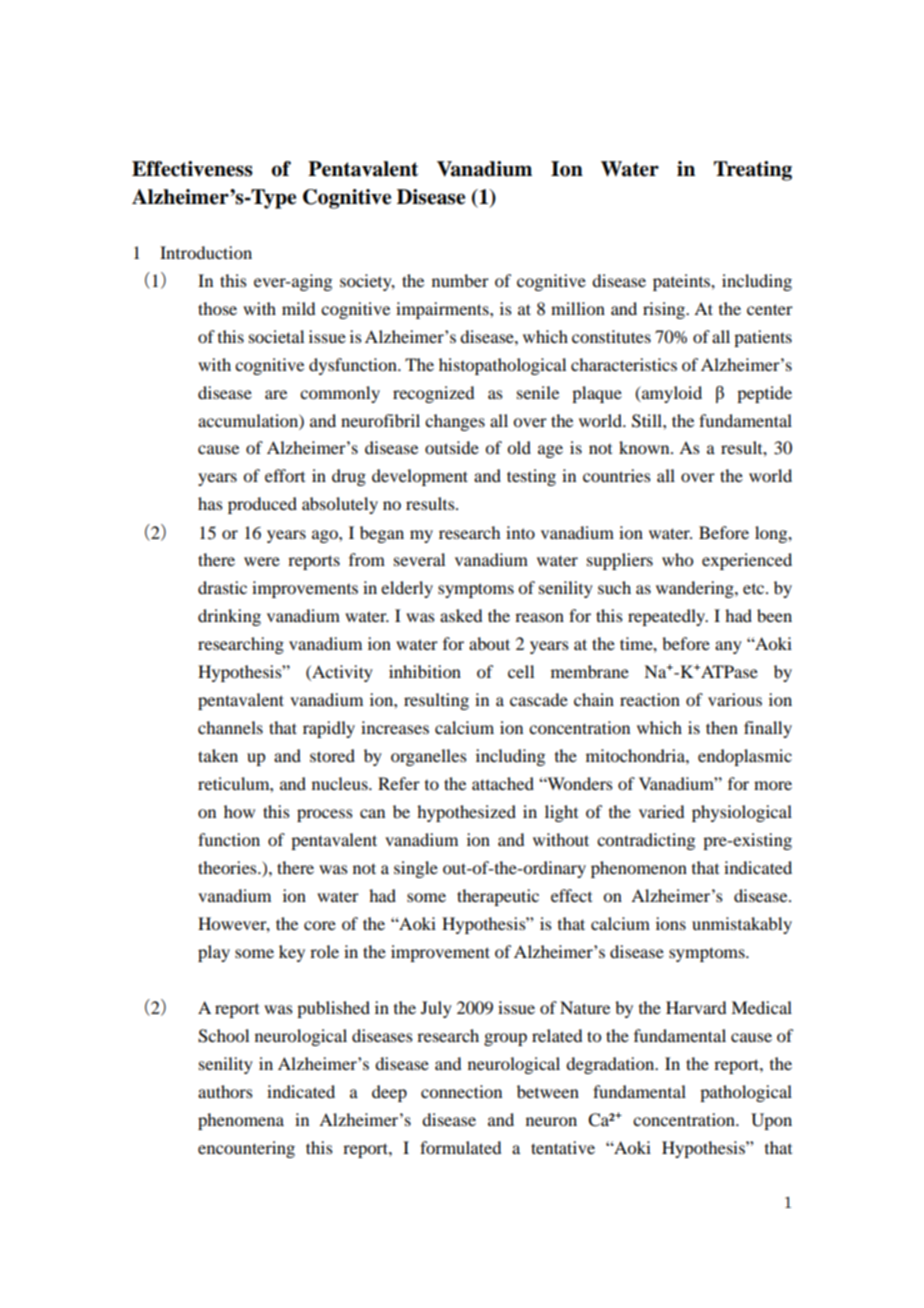  What do you see at coordinates (520, 532) in the screenshot?
I see `into` at bounding box center [520, 532].
